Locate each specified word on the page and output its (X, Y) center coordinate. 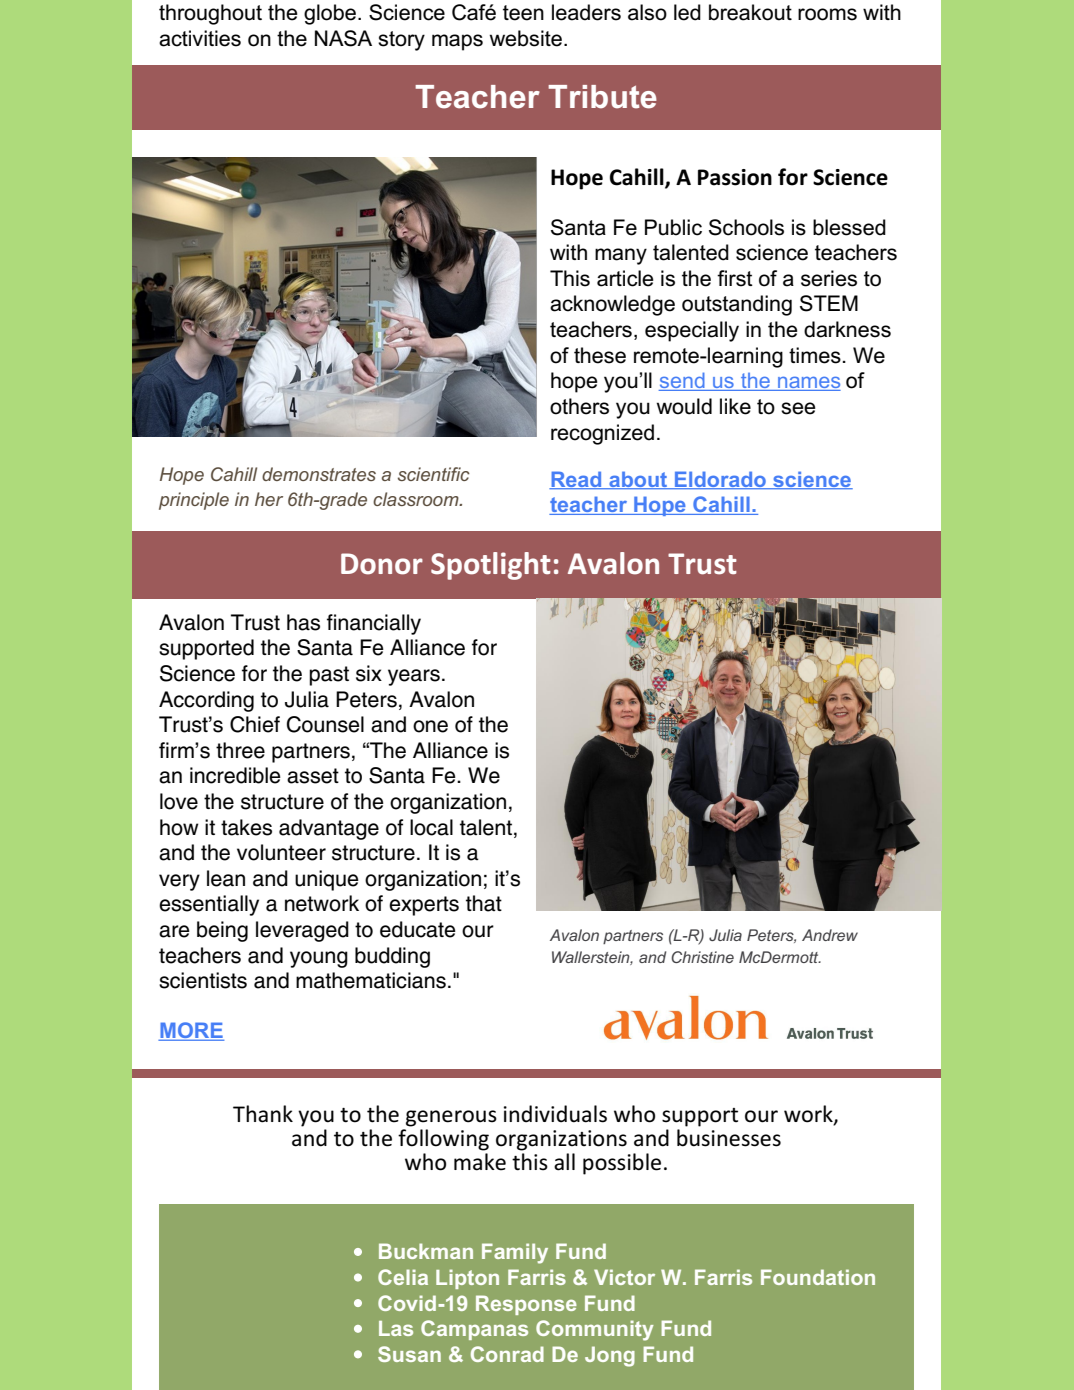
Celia (403, 1277)
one (430, 726)
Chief (255, 724)
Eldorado (721, 480)
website (526, 38)
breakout (750, 12)
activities (200, 38)
